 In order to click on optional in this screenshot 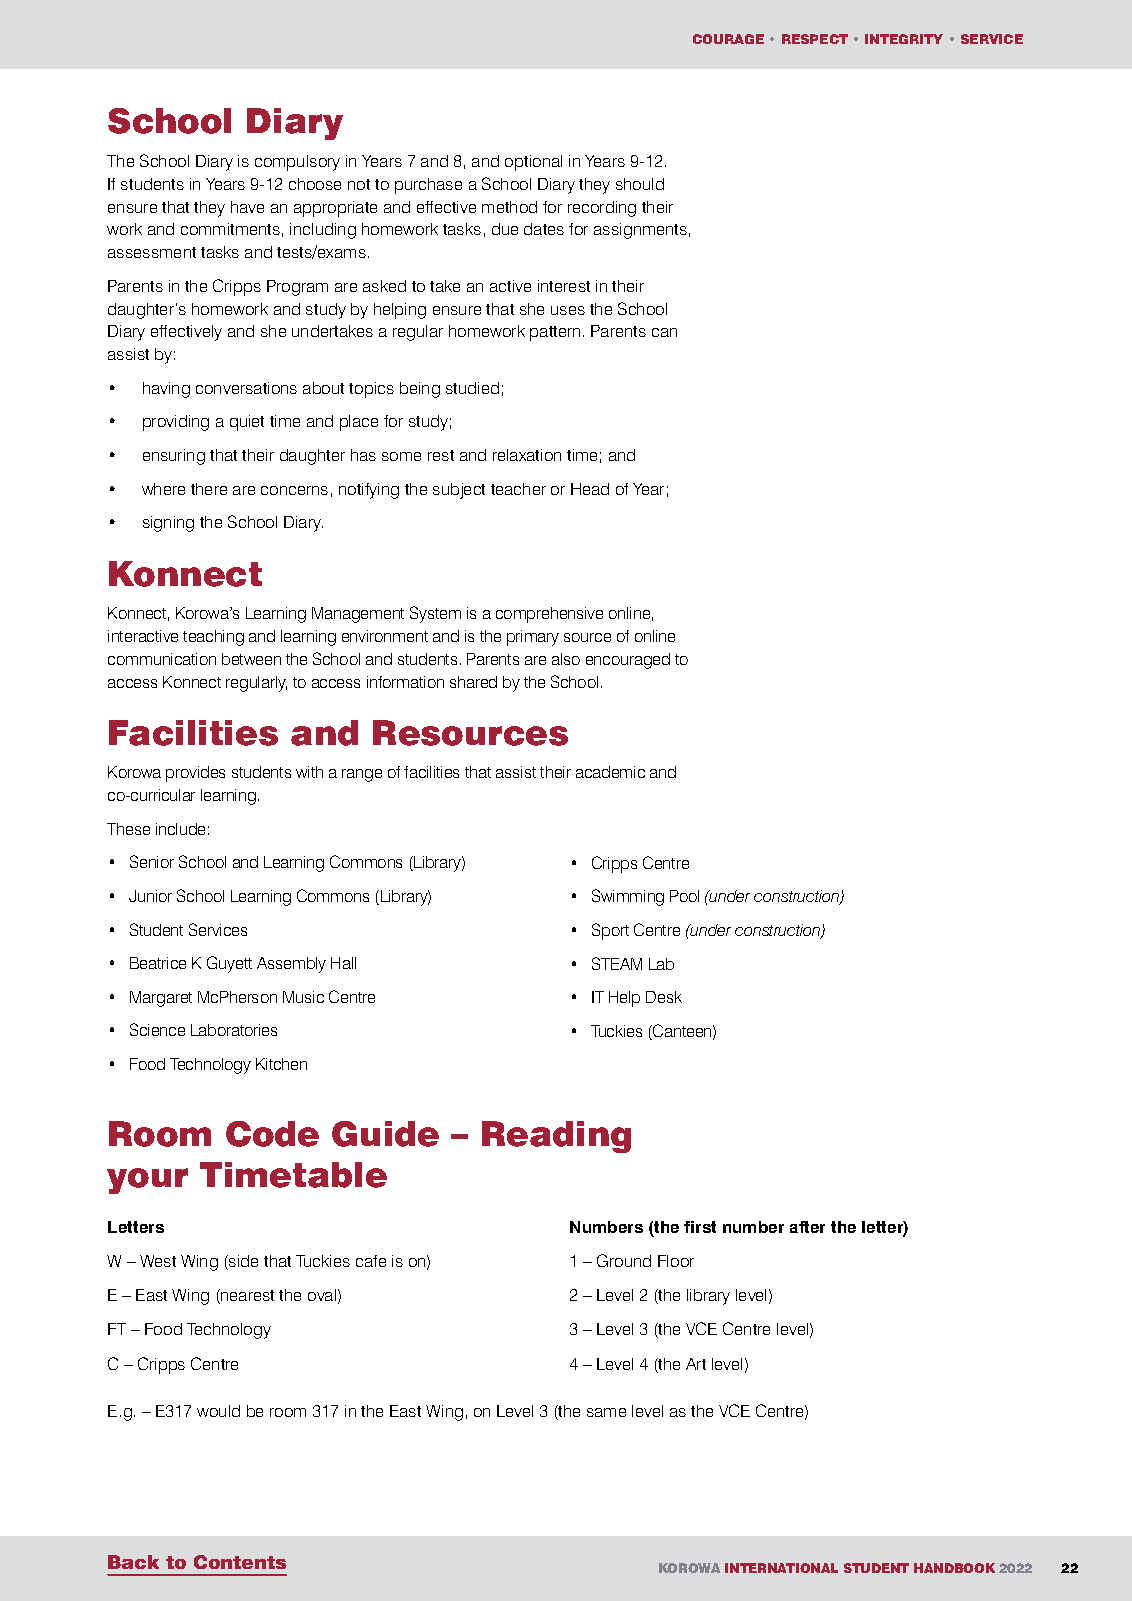, I will do `click(533, 163)`.
